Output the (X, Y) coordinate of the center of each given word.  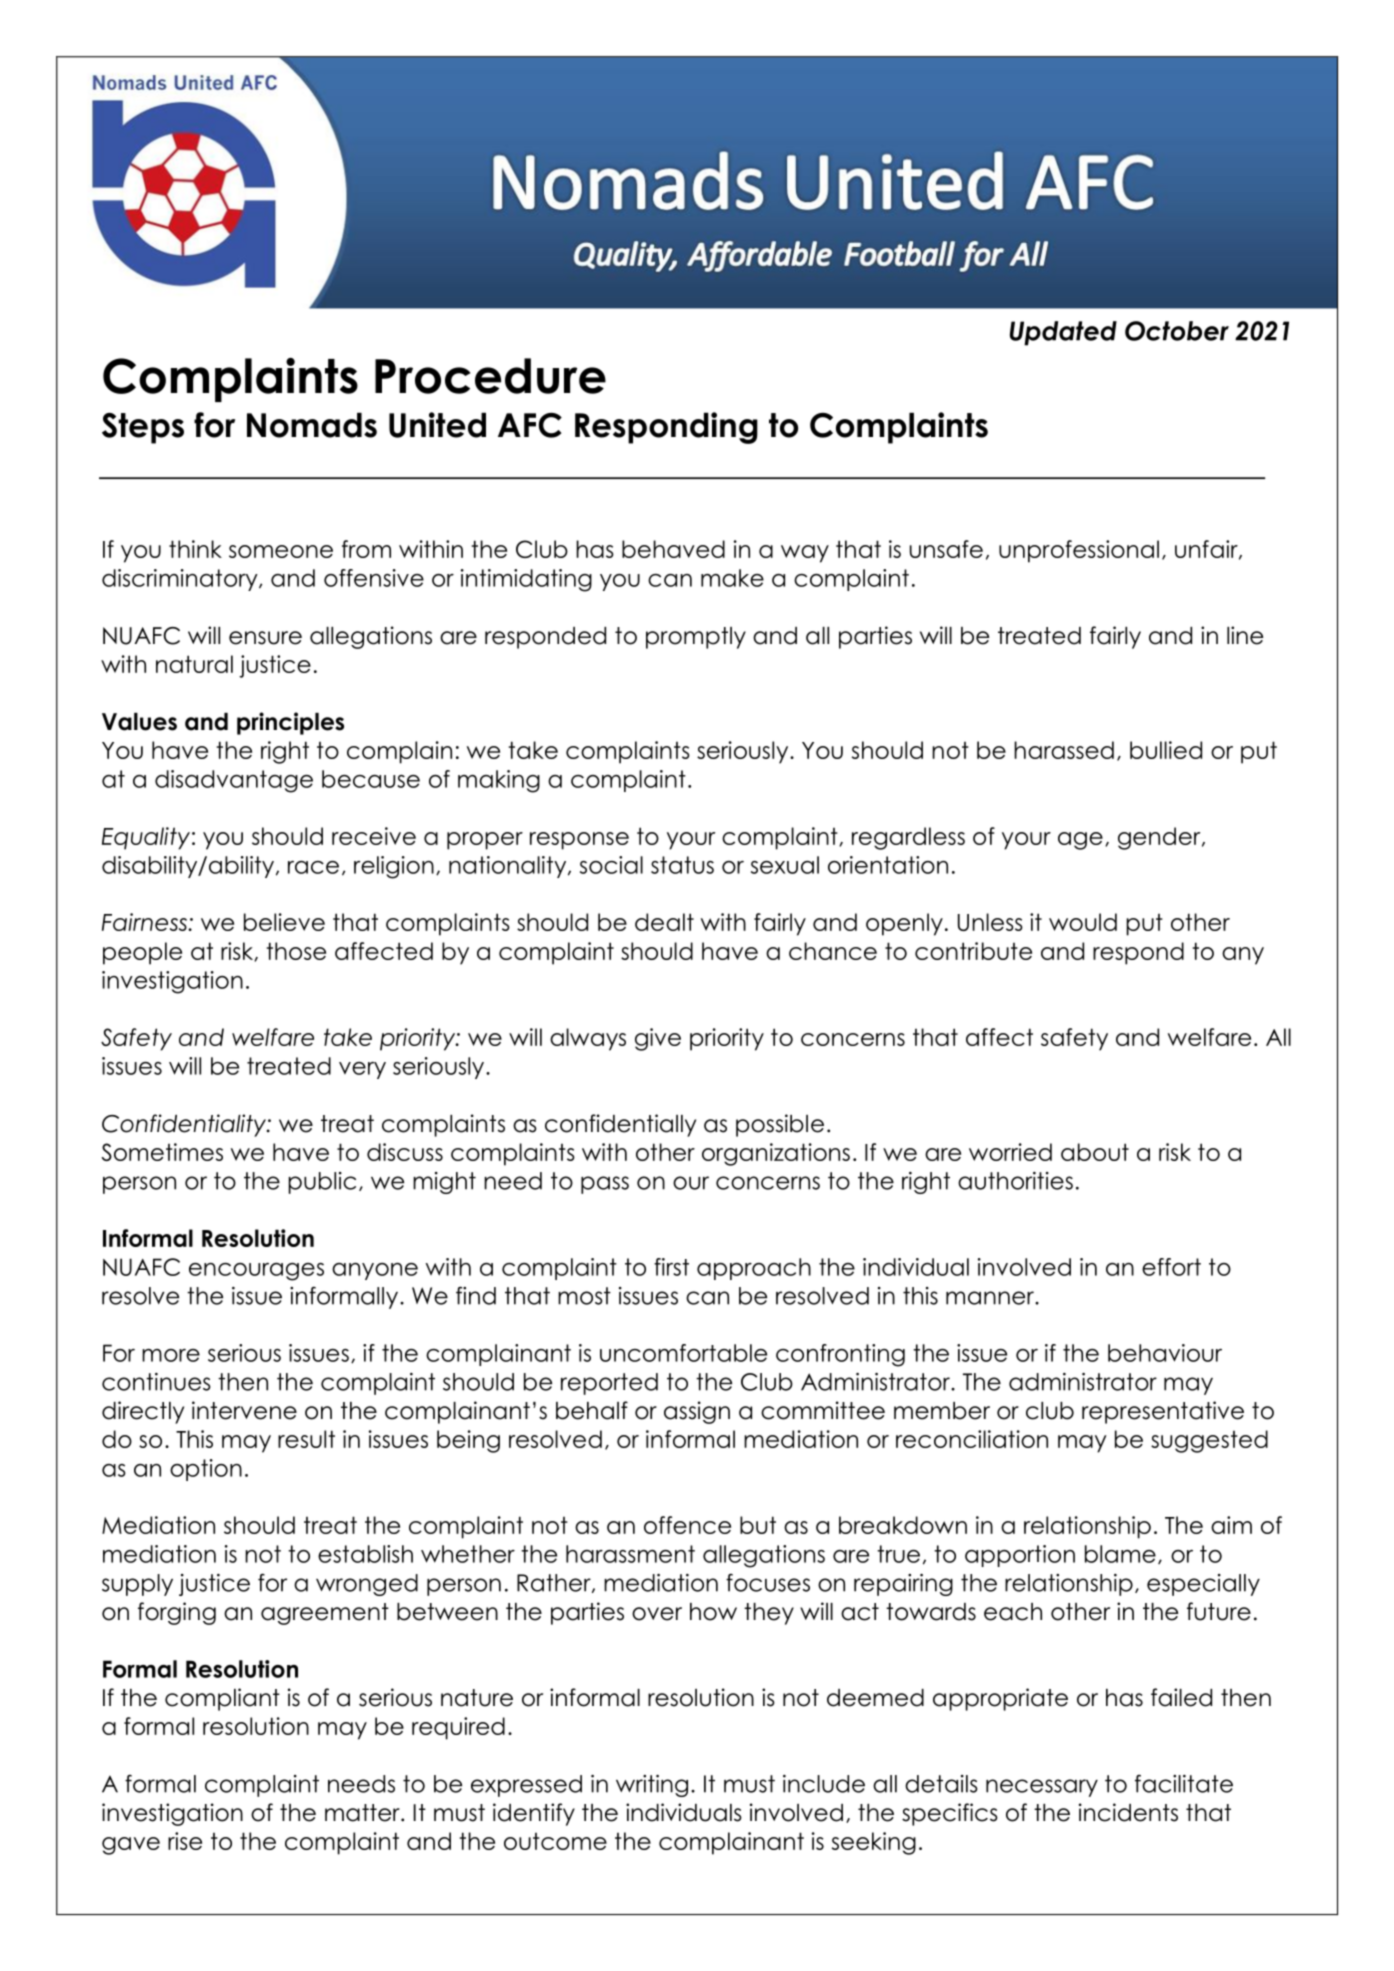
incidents (1128, 1812)
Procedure (490, 376)
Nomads (312, 425)
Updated (1063, 333)
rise (185, 1841)
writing (652, 1786)
